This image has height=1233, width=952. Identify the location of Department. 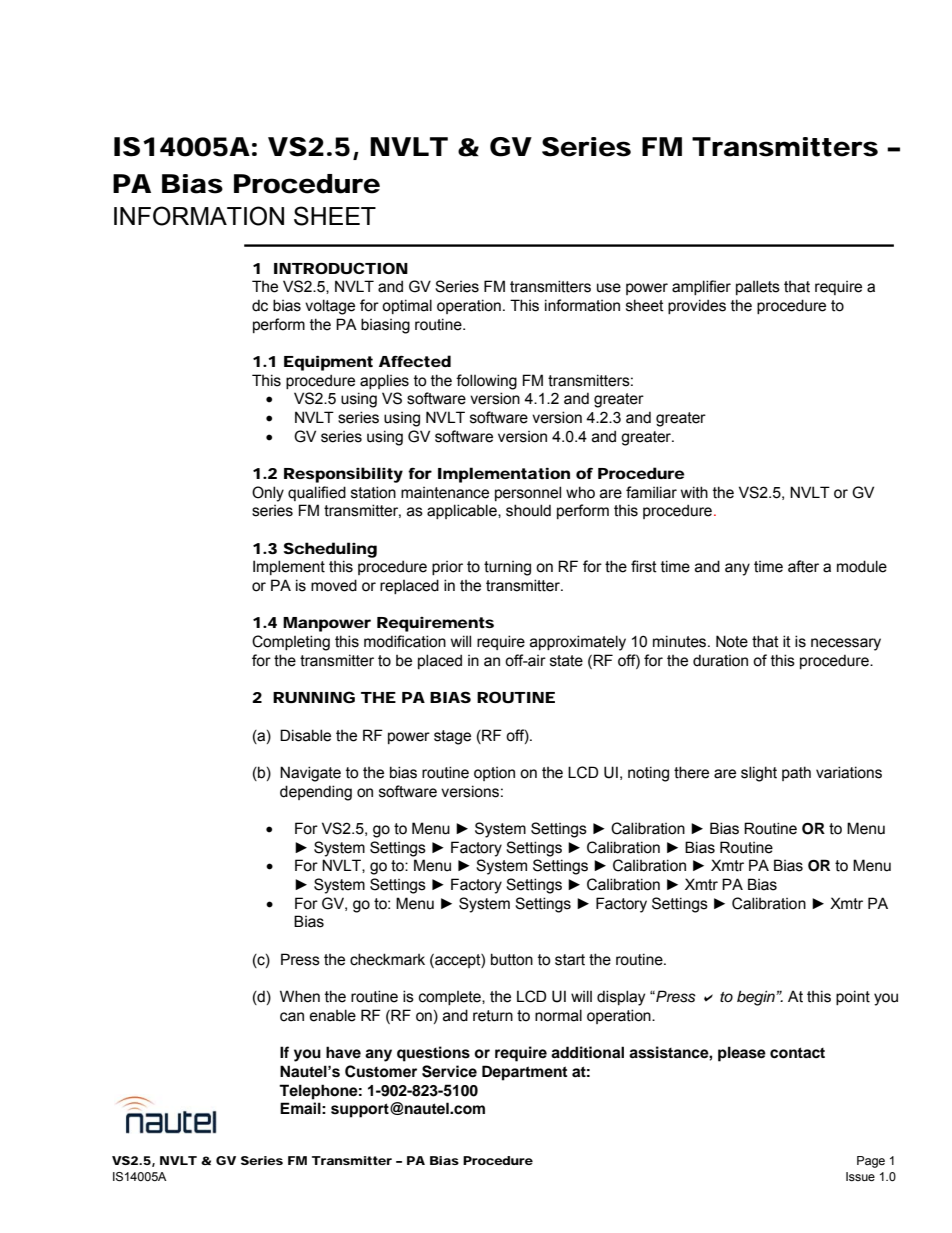
(524, 1073).
